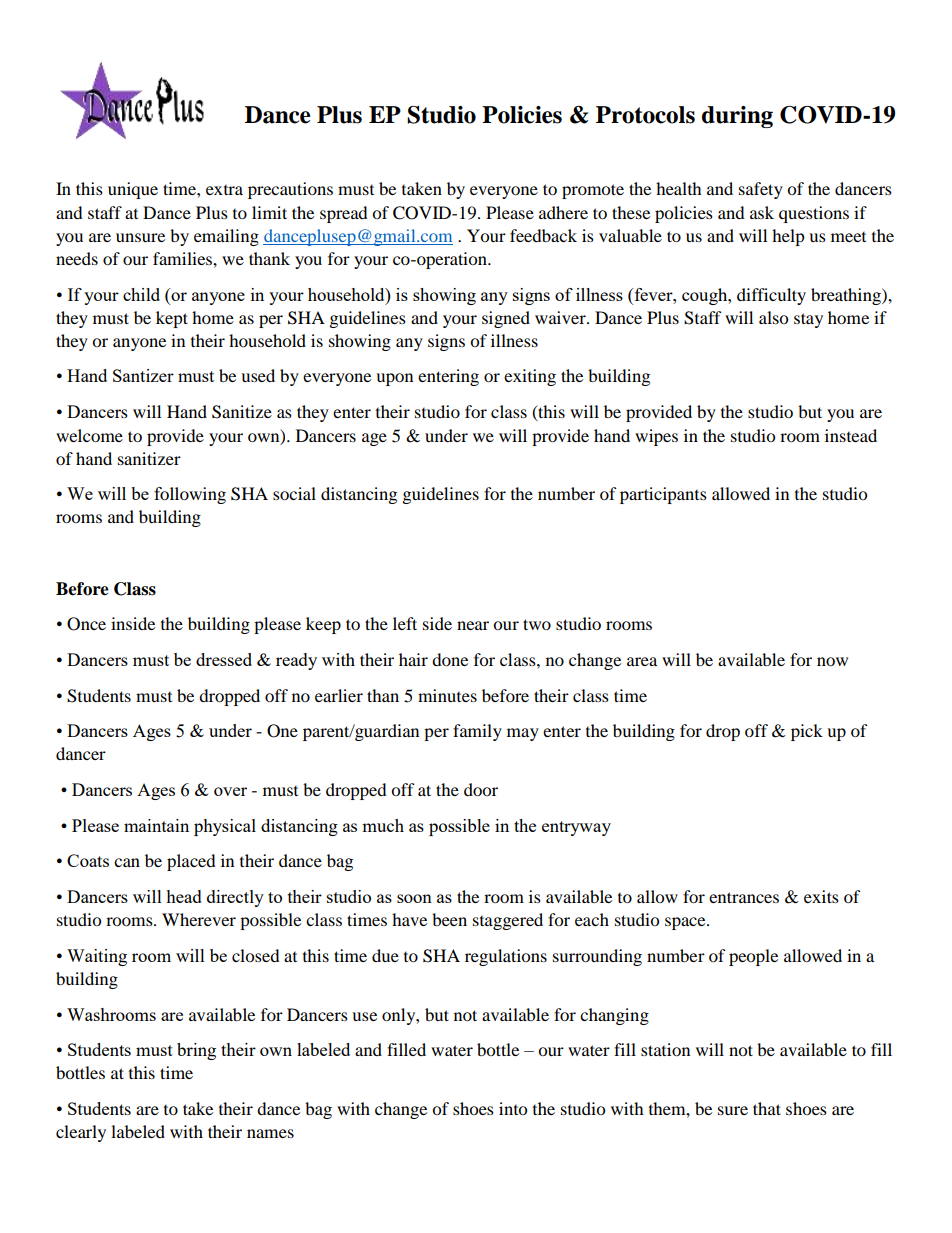  Describe the element at coordinates (224, 659) in the screenshot. I see `dressed` at that location.
